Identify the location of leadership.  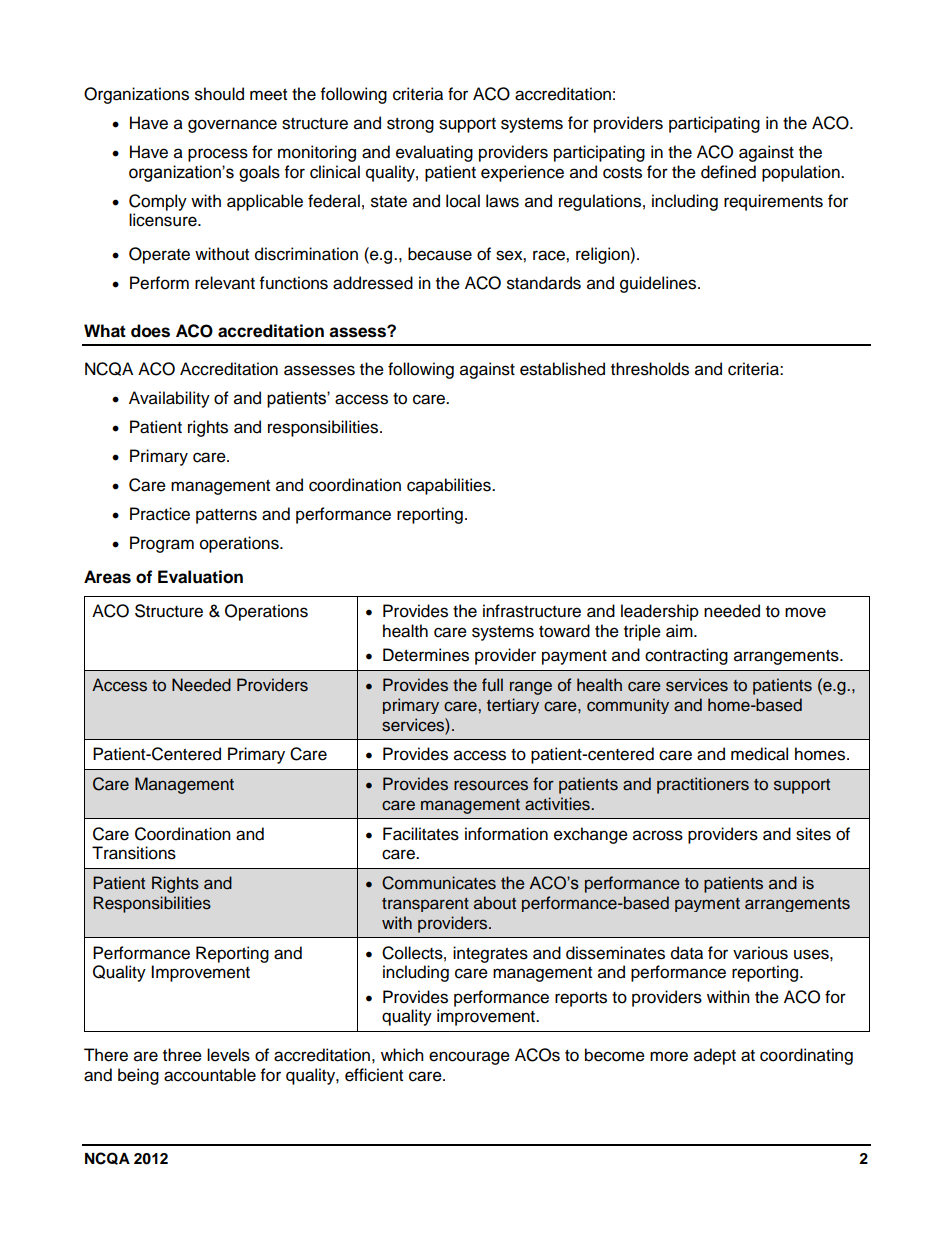
(660, 612).
